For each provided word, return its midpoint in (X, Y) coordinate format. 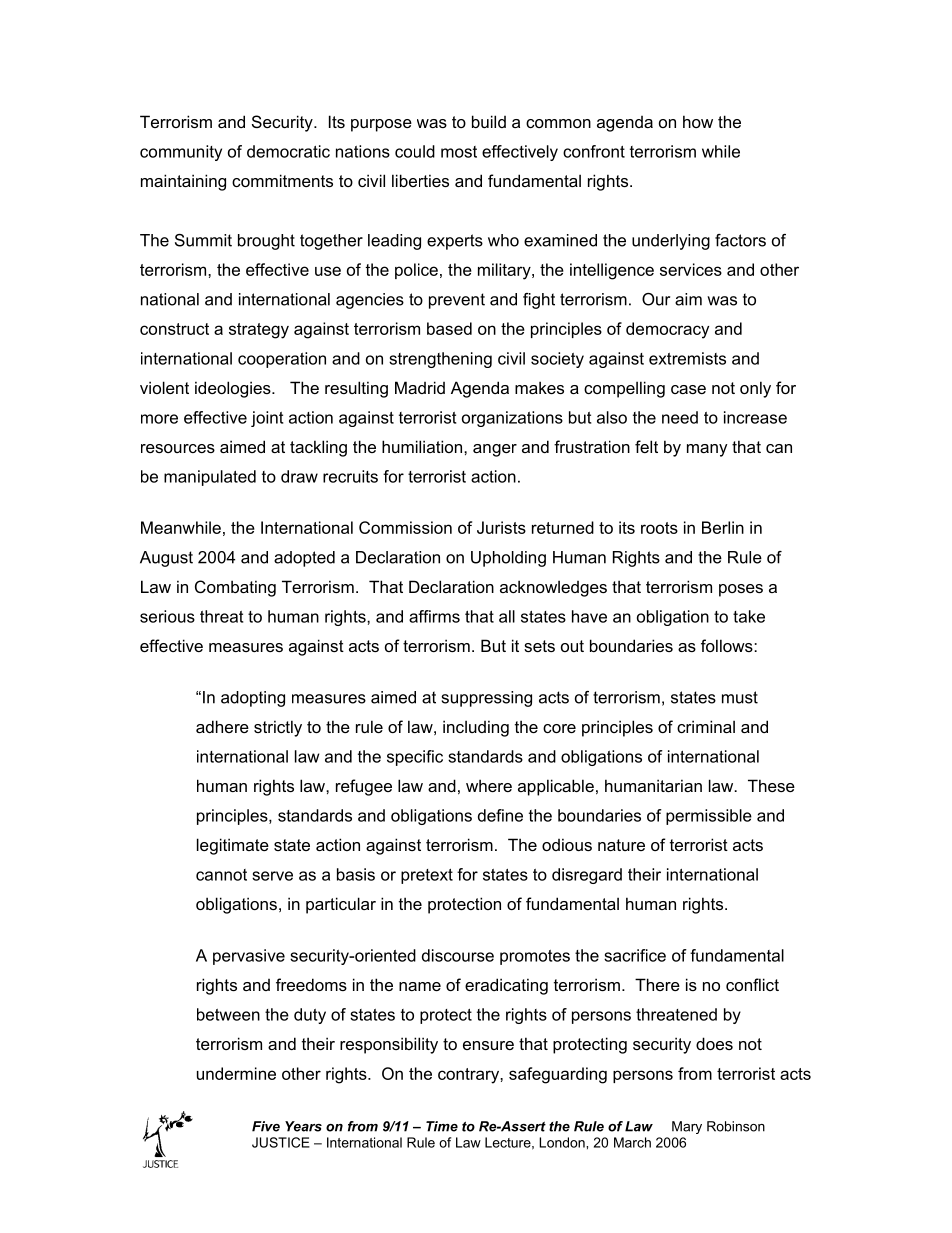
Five (266, 1126)
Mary (687, 1127)
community (181, 153)
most (459, 152)
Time (442, 1126)
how (698, 121)
